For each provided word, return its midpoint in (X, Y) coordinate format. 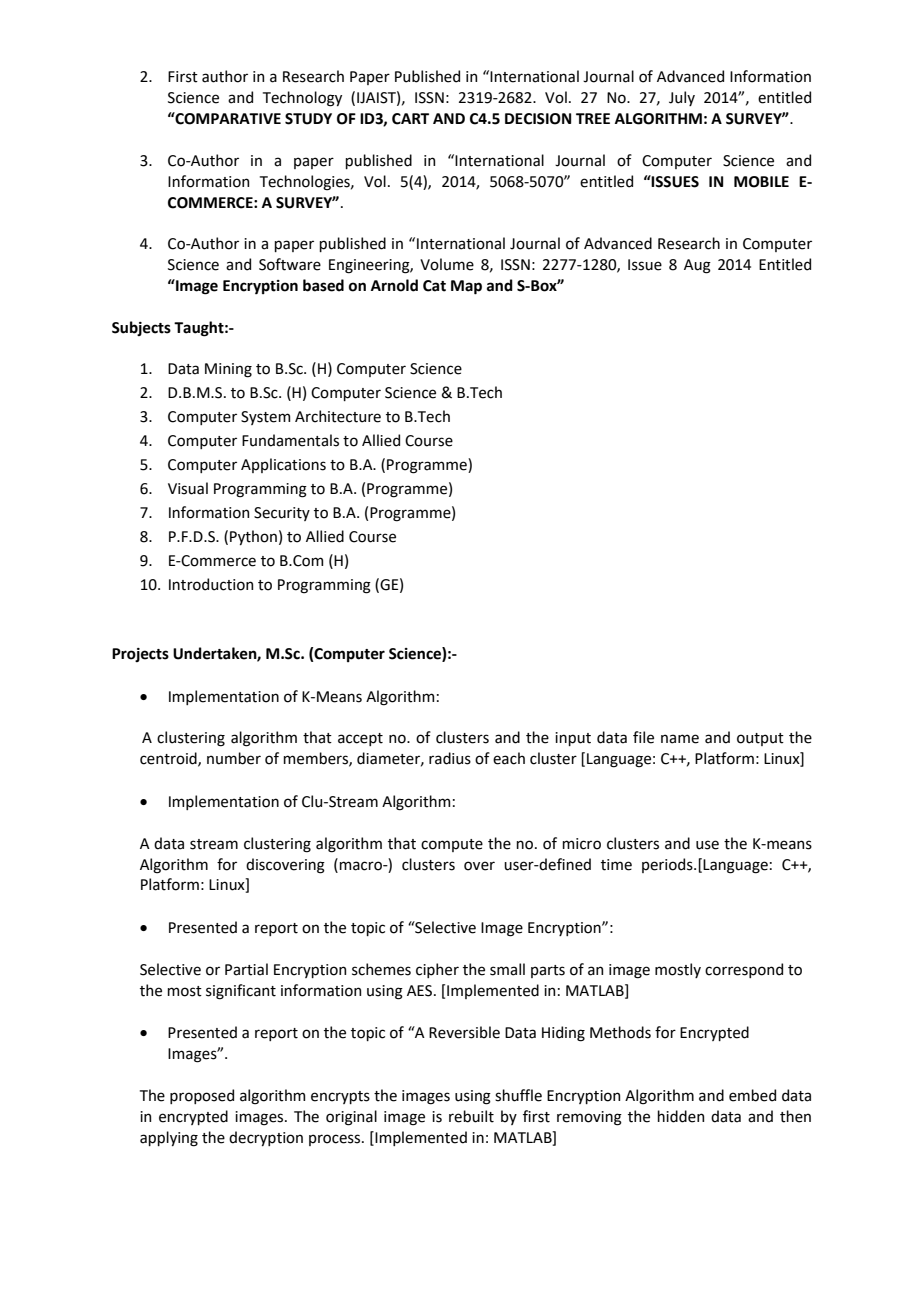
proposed (202, 1096)
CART (410, 119)
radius (450, 758)
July (682, 98)
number (234, 758)
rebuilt (471, 1116)
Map (466, 287)
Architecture (338, 416)
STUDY (308, 119)
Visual (188, 488)
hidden (680, 1116)
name (680, 739)
